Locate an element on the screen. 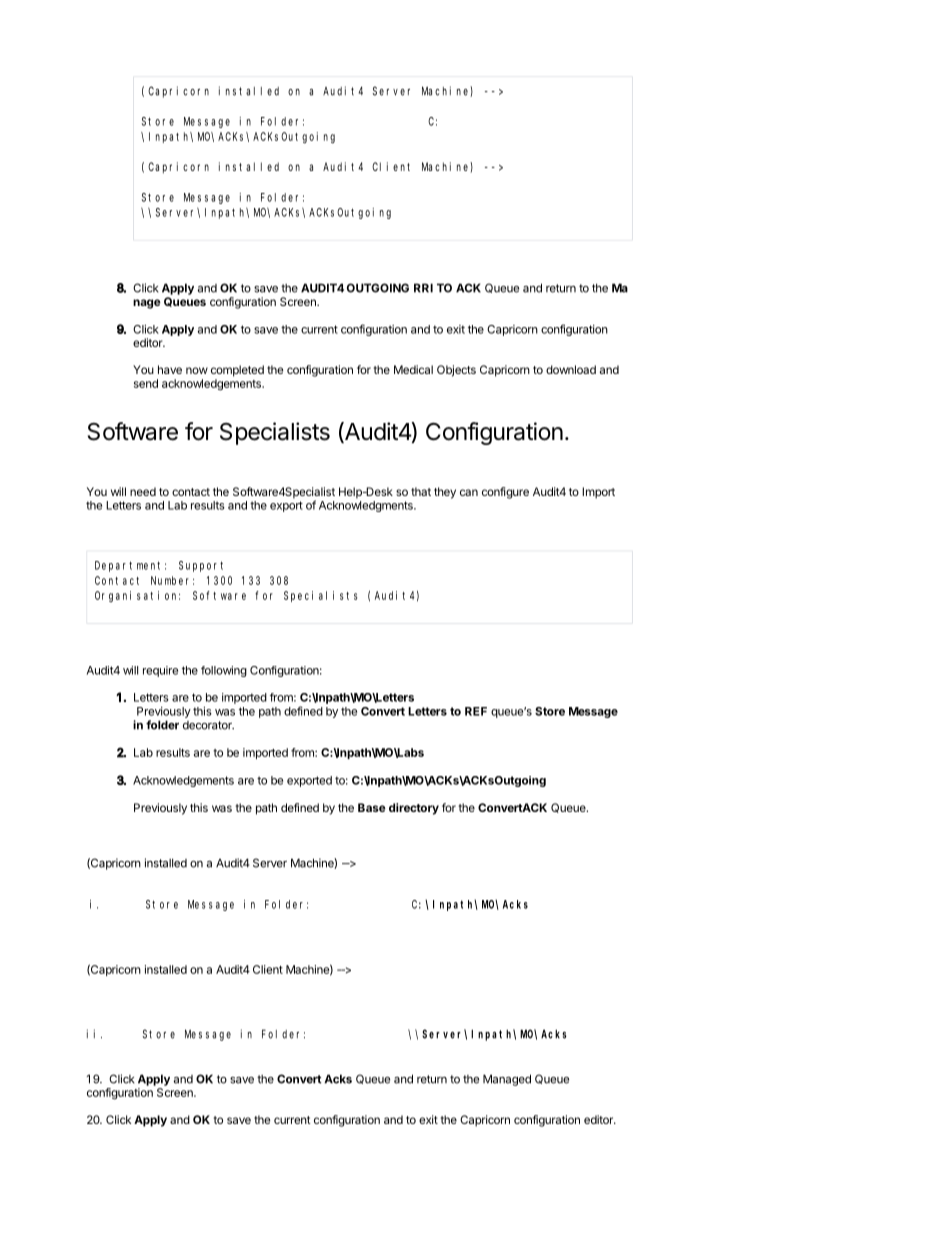 The image size is (952, 1233). Organisation is located at coordinates (137, 596).
